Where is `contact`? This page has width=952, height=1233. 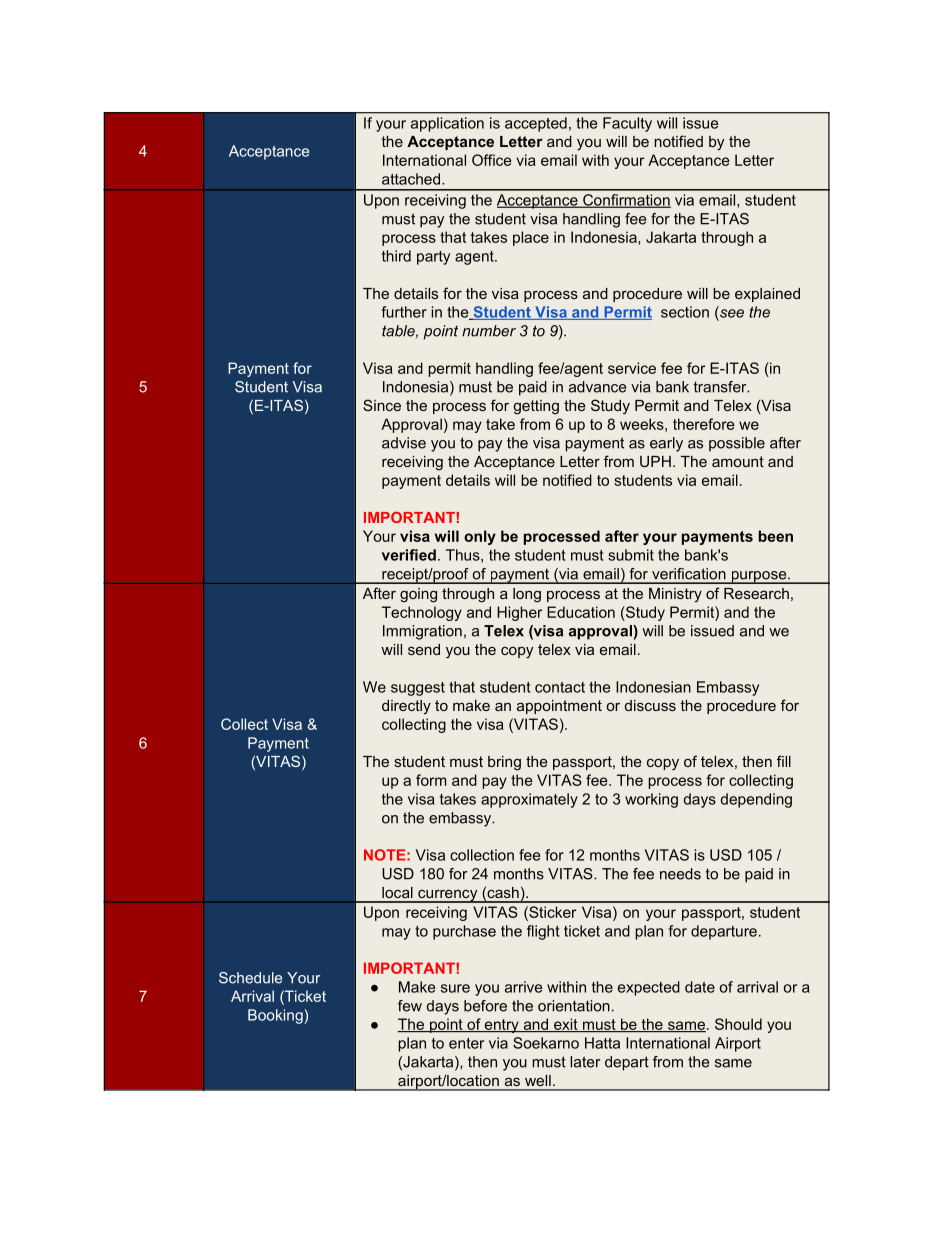 contact is located at coordinates (560, 687).
